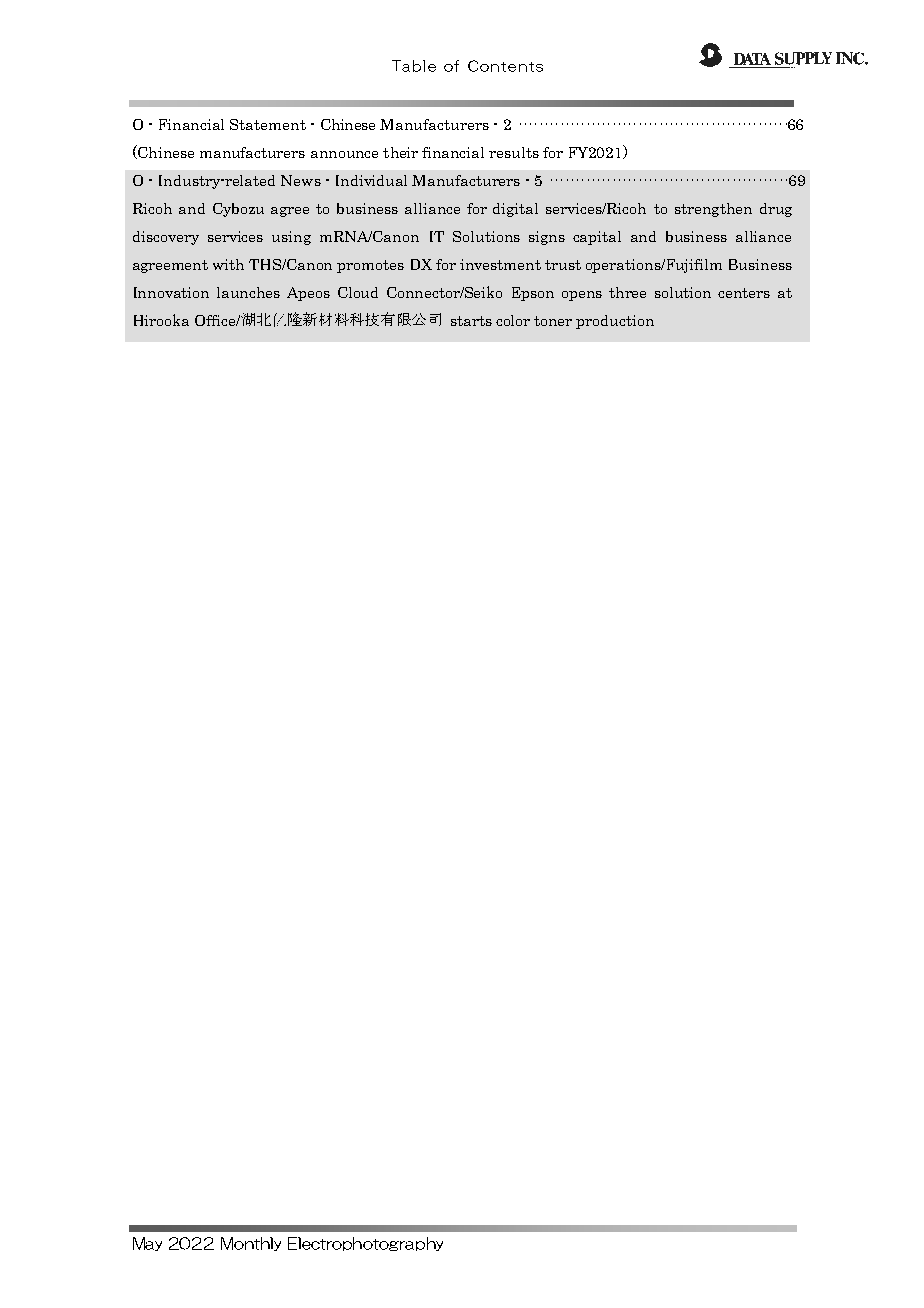 The width and height of the page is (924, 1308). Describe the element at coordinates (471, 321) in the page. I see `starts` at that location.
